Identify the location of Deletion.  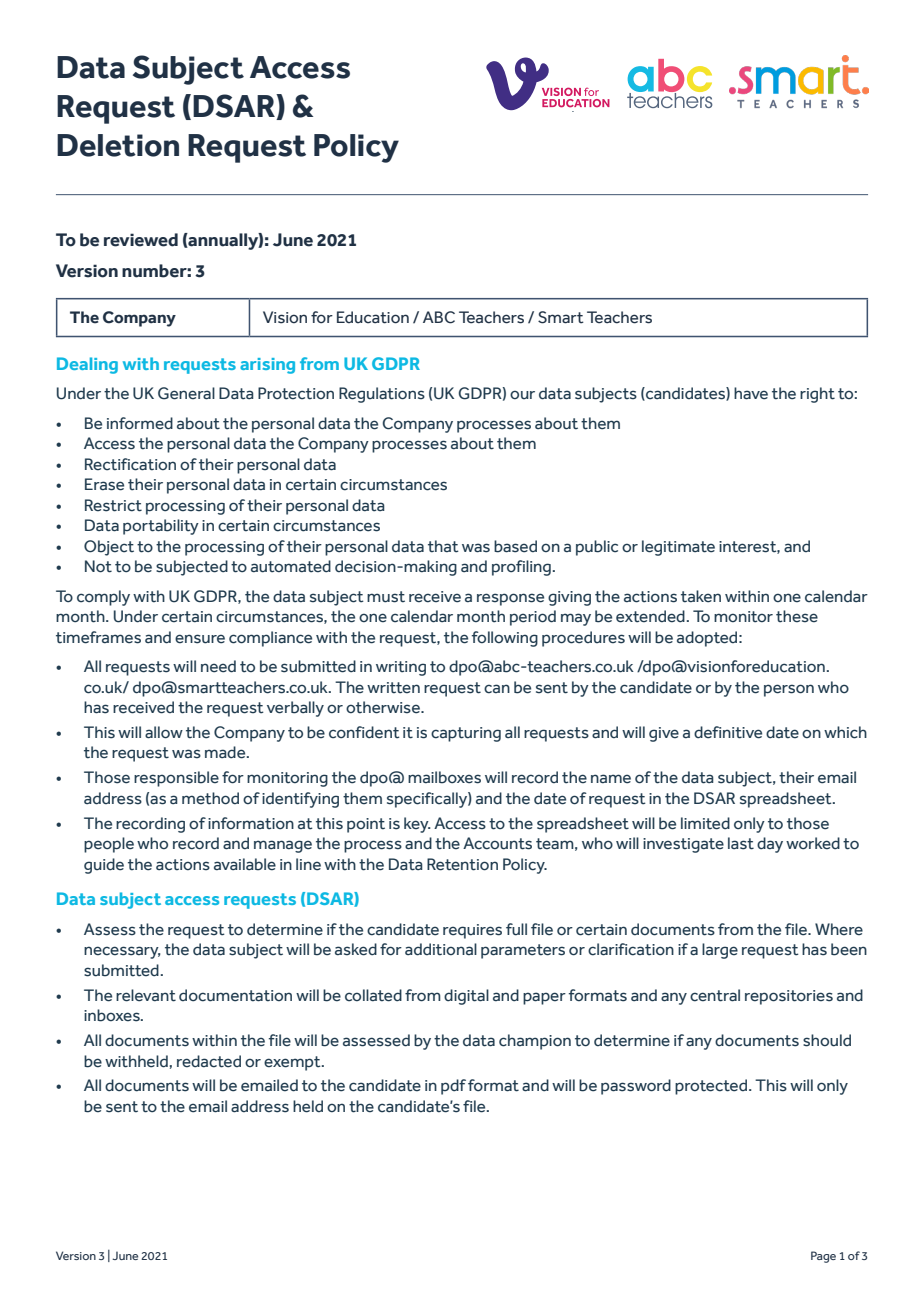
(118, 145).
